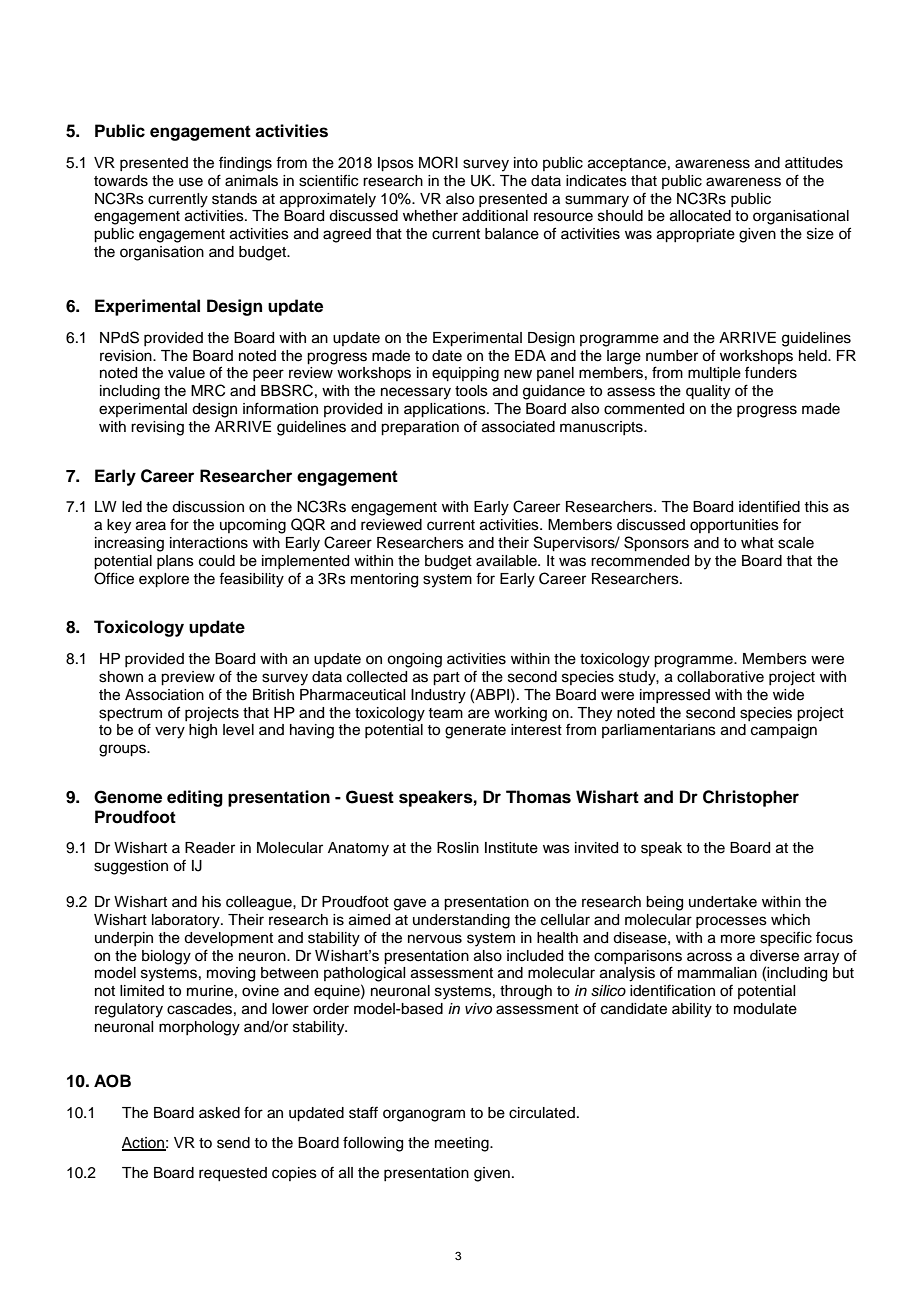 This screenshot has height=1308, width=924. What do you see at coordinates (700, 216) in the screenshot?
I see `allocated` at bounding box center [700, 216].
